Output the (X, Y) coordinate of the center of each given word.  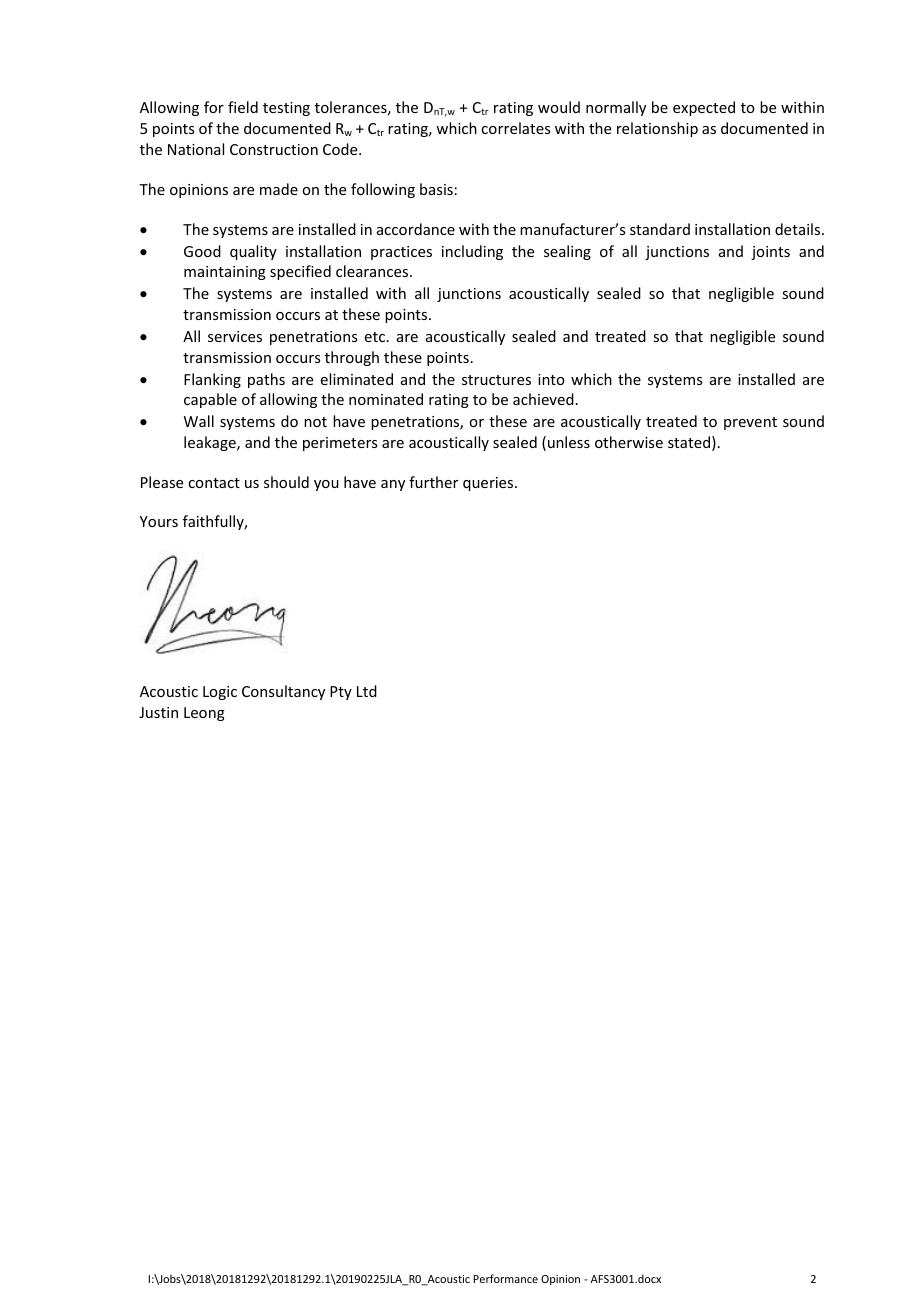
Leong (204, 714)
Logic (220, 693)
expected (704, 108)
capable (210, 400)
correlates (515, 128)
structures (496, 380)
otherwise (629, 442)
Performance (506, 1278)
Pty (341, 693)
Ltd (367, 691)
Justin (158, 712)
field (243, 107)
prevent (750, 423)
